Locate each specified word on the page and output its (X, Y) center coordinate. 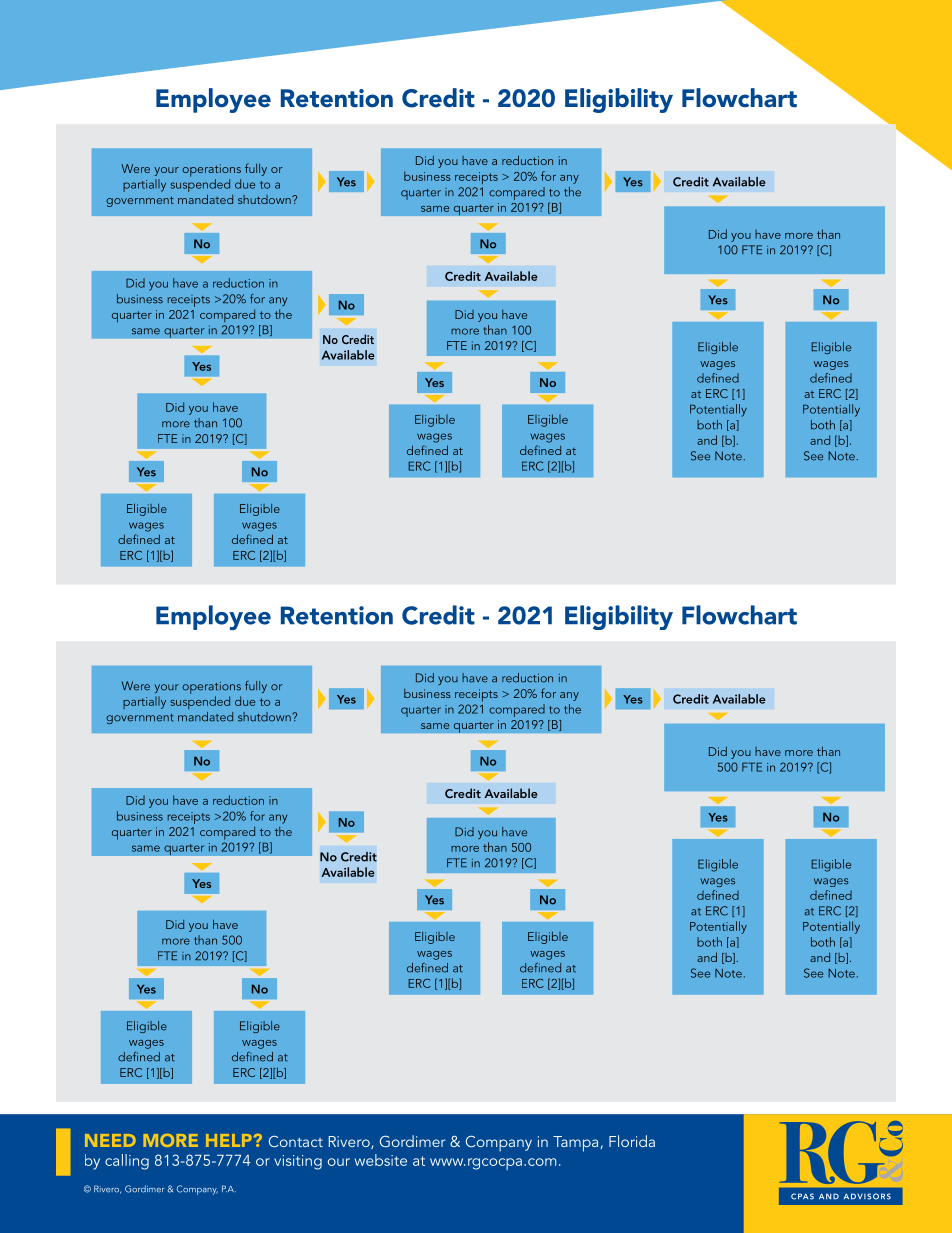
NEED (110, 1140)
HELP (229, 1140)
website (381, 1160)
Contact (296, 1141)
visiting (298, 1162)
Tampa (577, 1144)
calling (127, 1162)
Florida (632, 1141)
